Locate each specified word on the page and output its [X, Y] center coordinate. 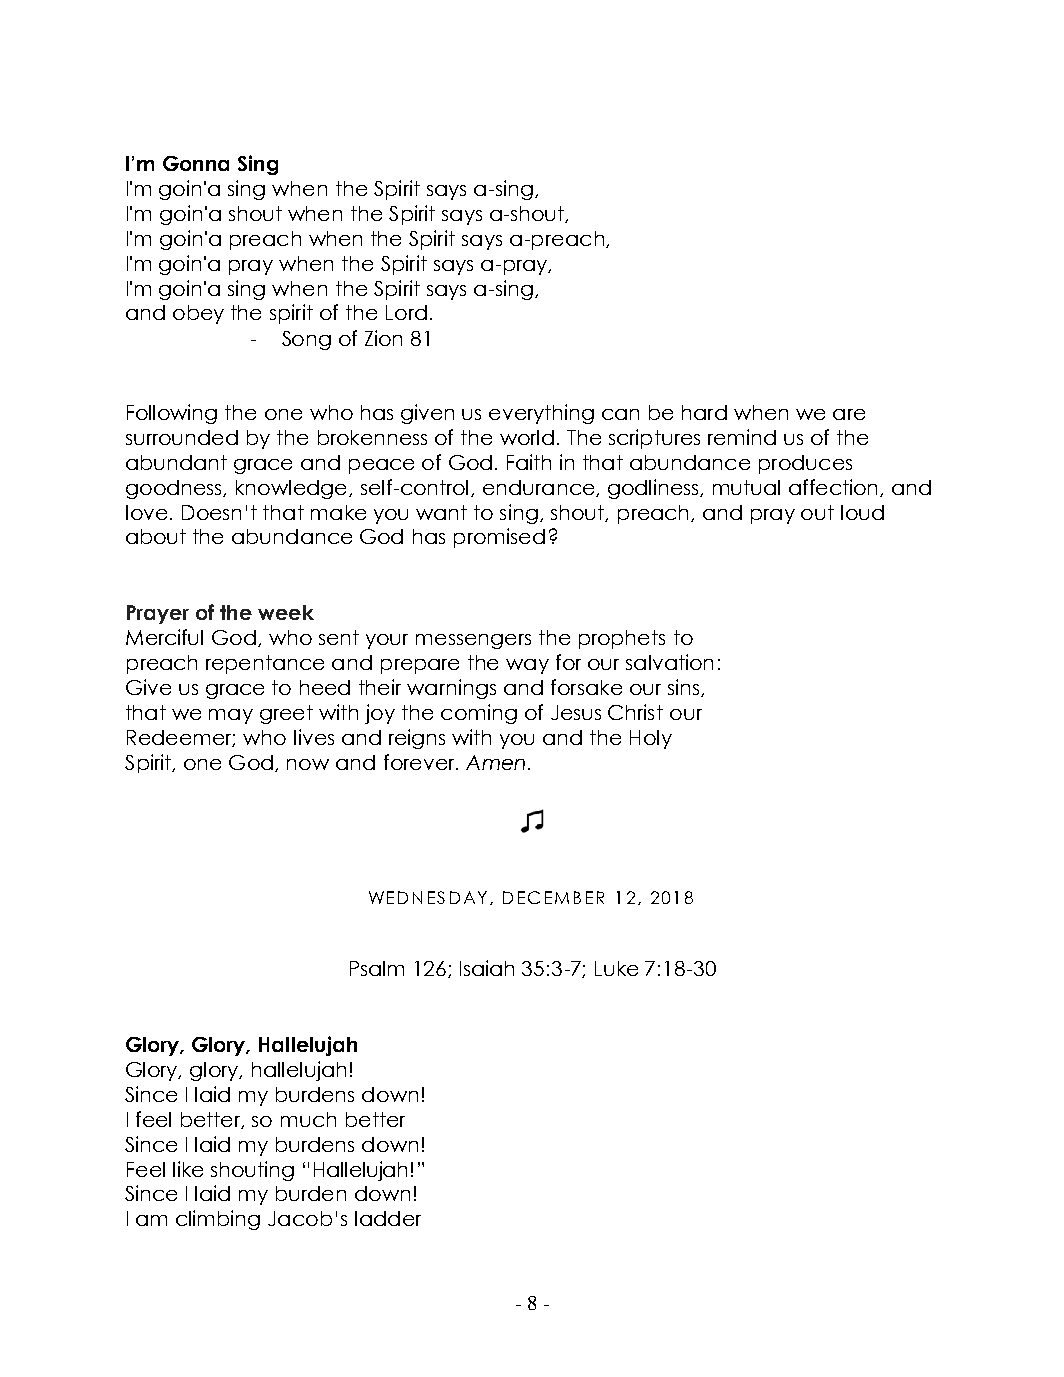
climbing [218, 1220]
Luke [616, 968]
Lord [406, 312]
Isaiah [487, 968]
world [527, 437]
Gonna [196, 163]
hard [704, 412]
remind [742, 437]
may [231, 716]
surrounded [182, 437]
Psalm [377, 968]
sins [685, 688]
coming [479, 714]
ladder [388, 1218]
